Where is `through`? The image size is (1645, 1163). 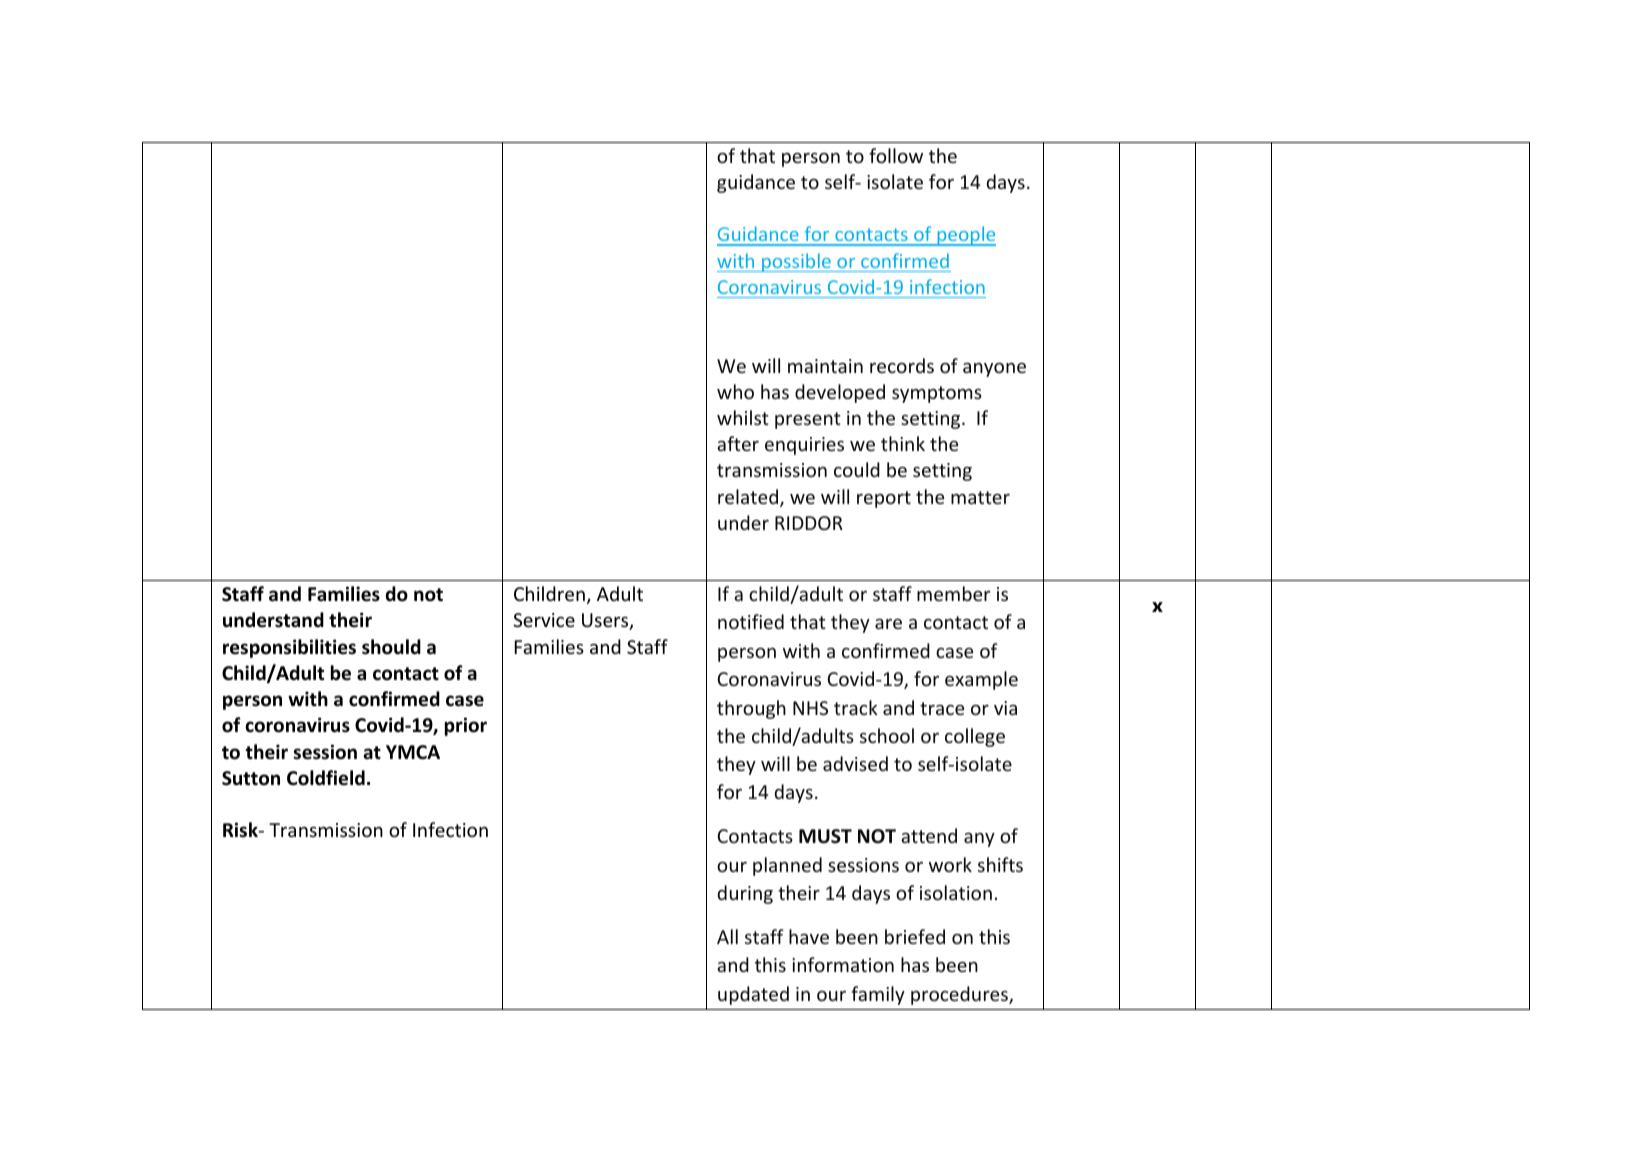 through is located at coordinates (751, 709).
